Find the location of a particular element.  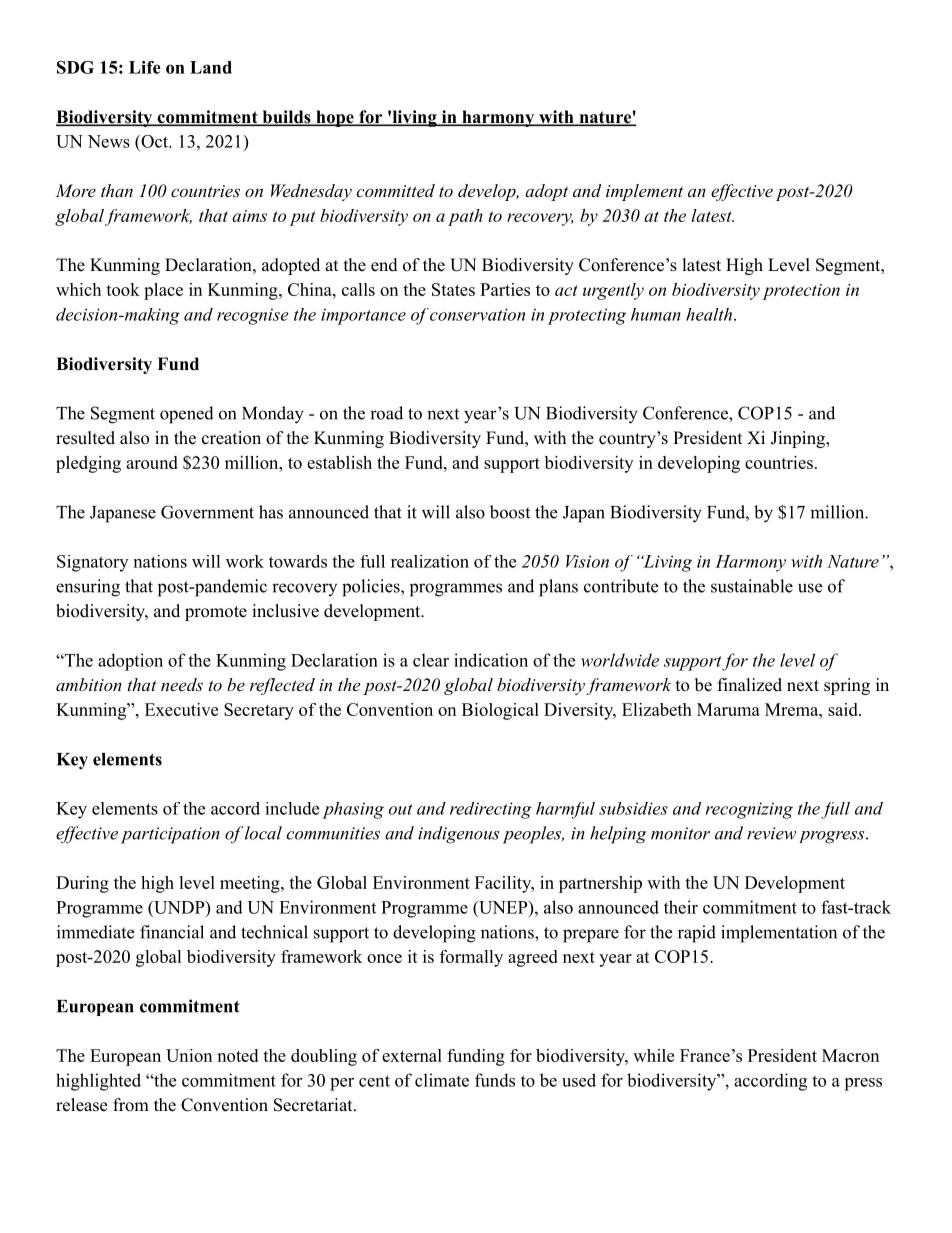

hope is located at coordinates (335, 118).
